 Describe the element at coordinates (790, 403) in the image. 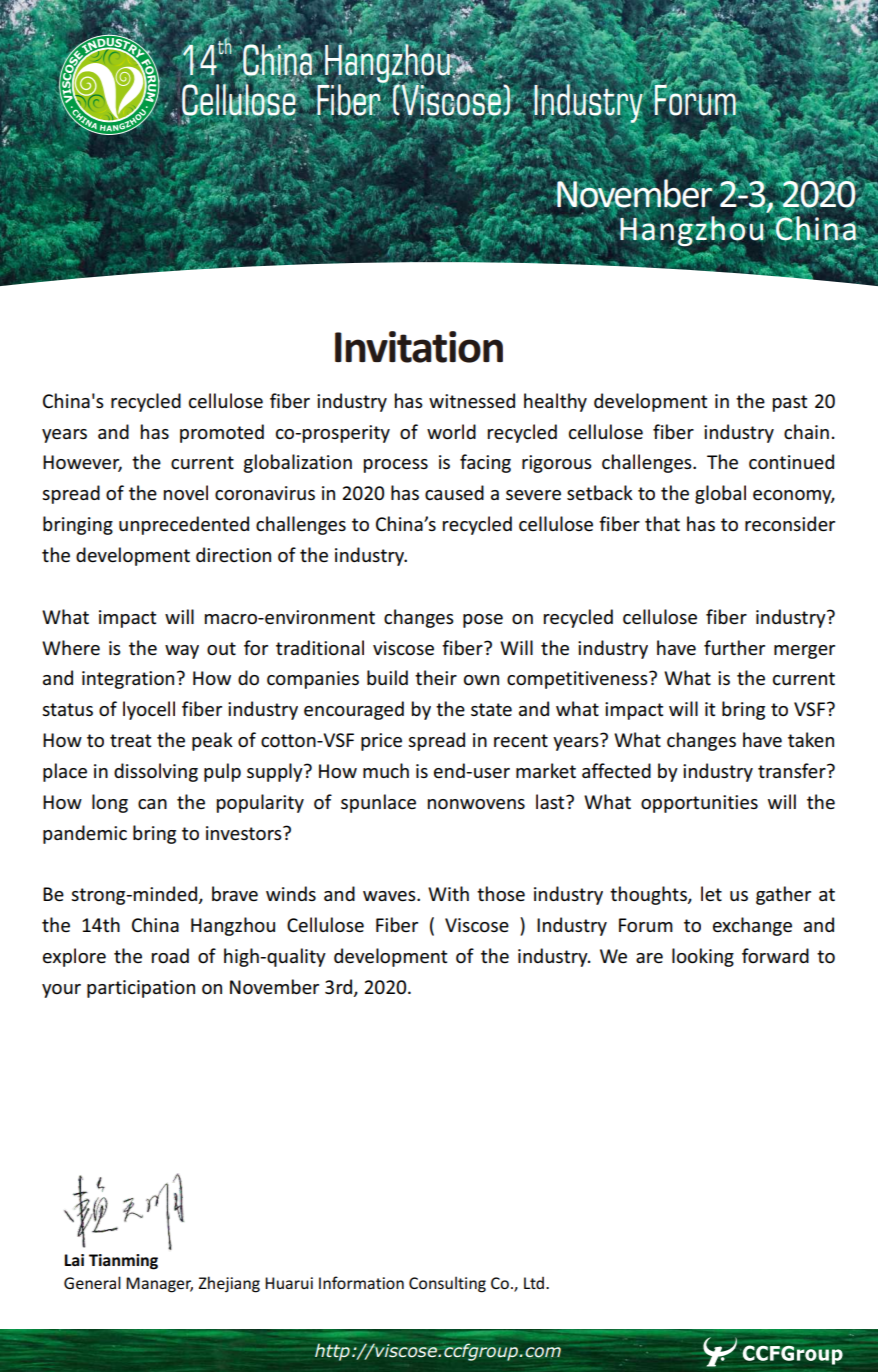

I see `past` at that location.
